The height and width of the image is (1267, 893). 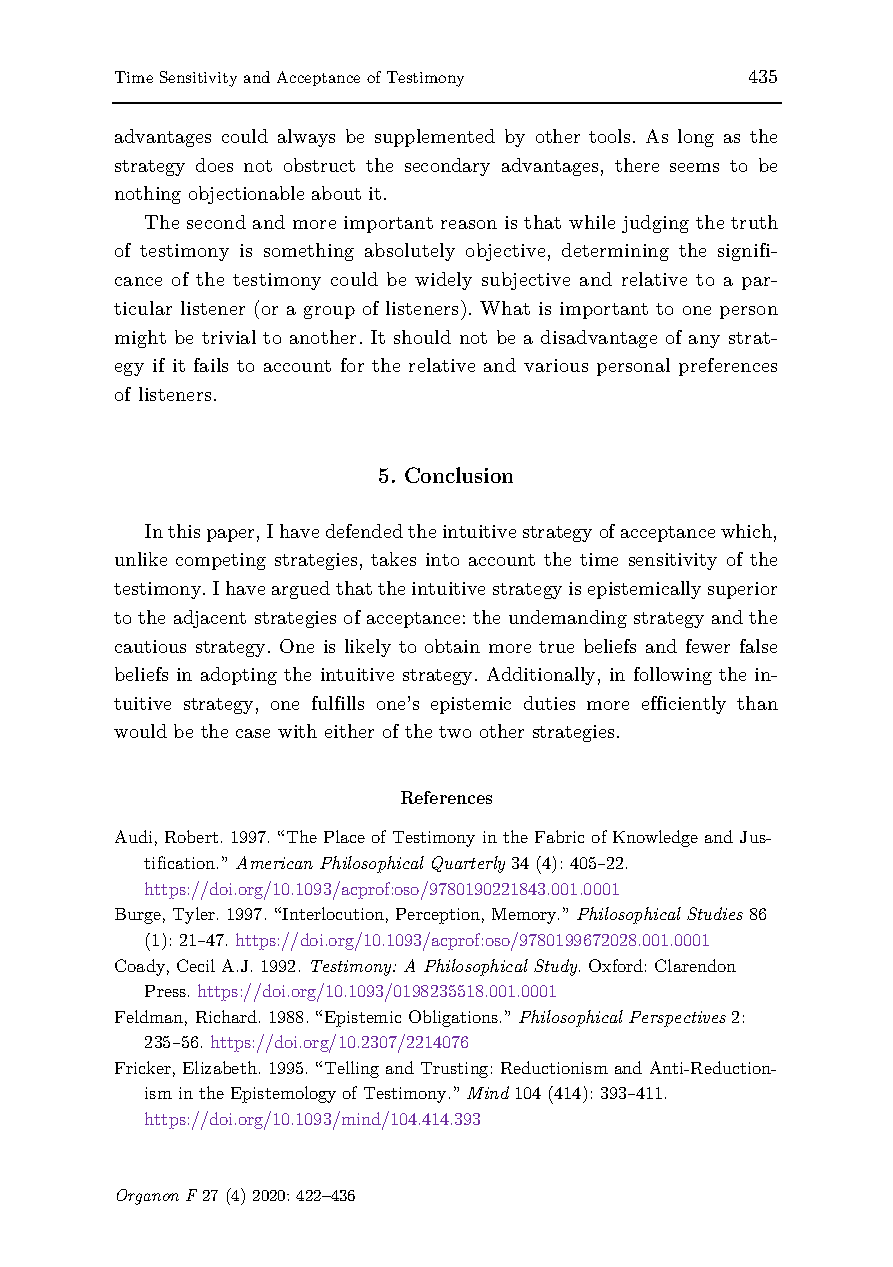 What do you see at coordinates (435, 138) in the image?
I see `supplemented` at bounding box center [435, 138].
